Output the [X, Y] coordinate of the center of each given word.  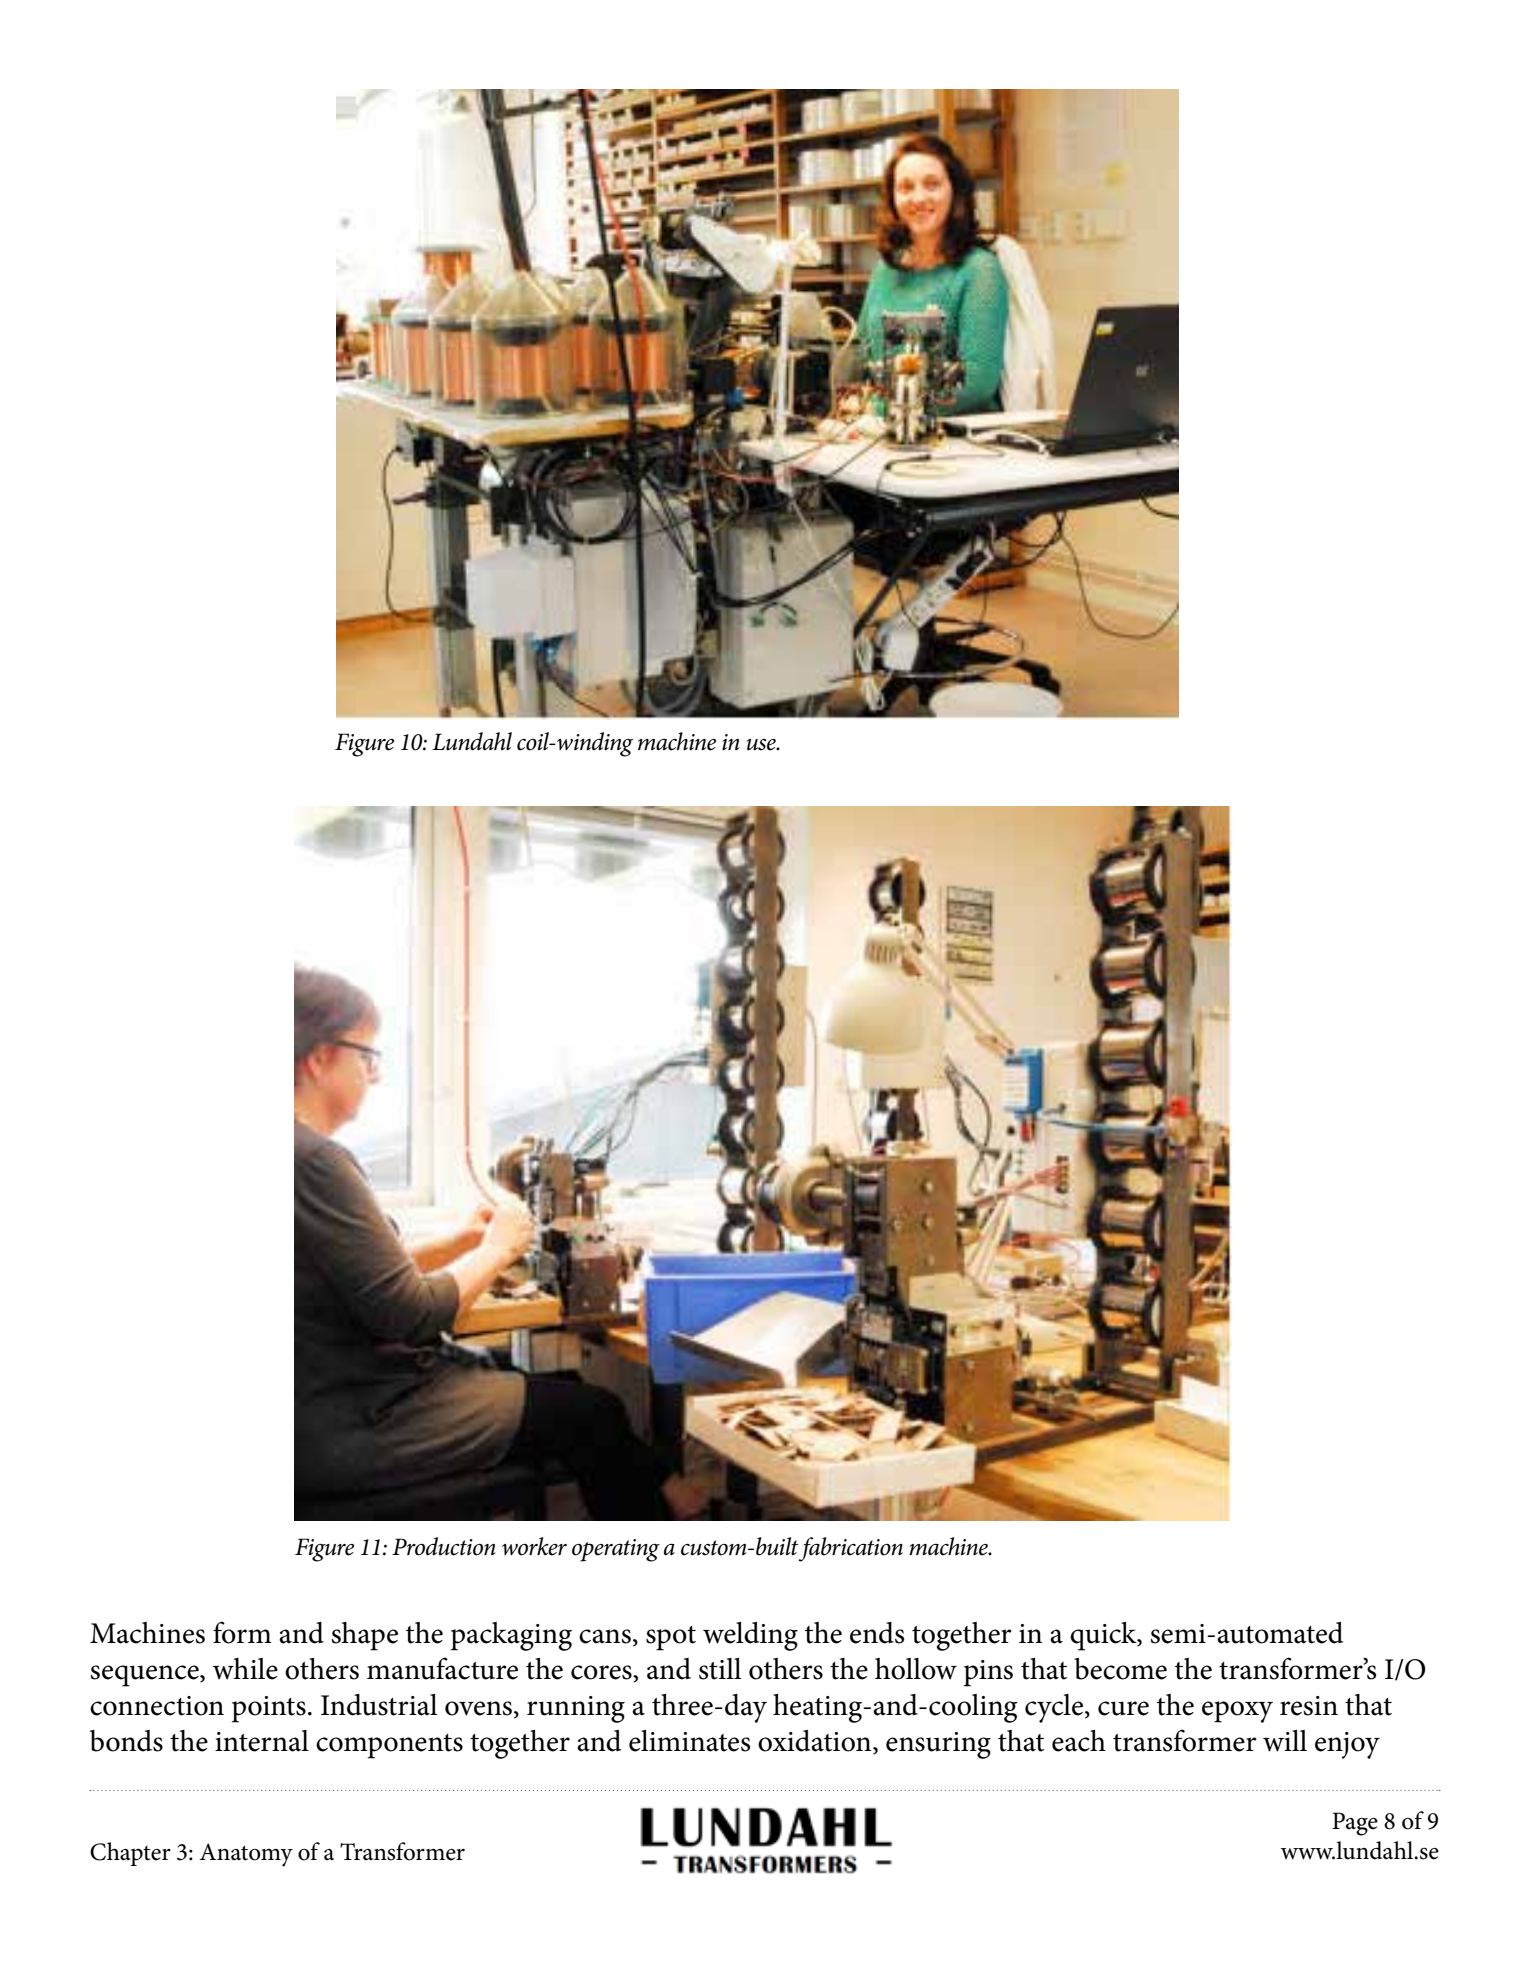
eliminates [689, 1741]
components [389, 1746]
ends [877, 1633]
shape [365, 1636]
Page [1355, 1824]
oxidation [816, 1741]
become [1120, 1669]
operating [616, 1550]
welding [750, 1636]
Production [444, 1546]
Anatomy [246, 1855]
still [720, 1669]
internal [262, 1741]
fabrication [850, 1549]
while [245, 1669]
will [1285, 1741]
